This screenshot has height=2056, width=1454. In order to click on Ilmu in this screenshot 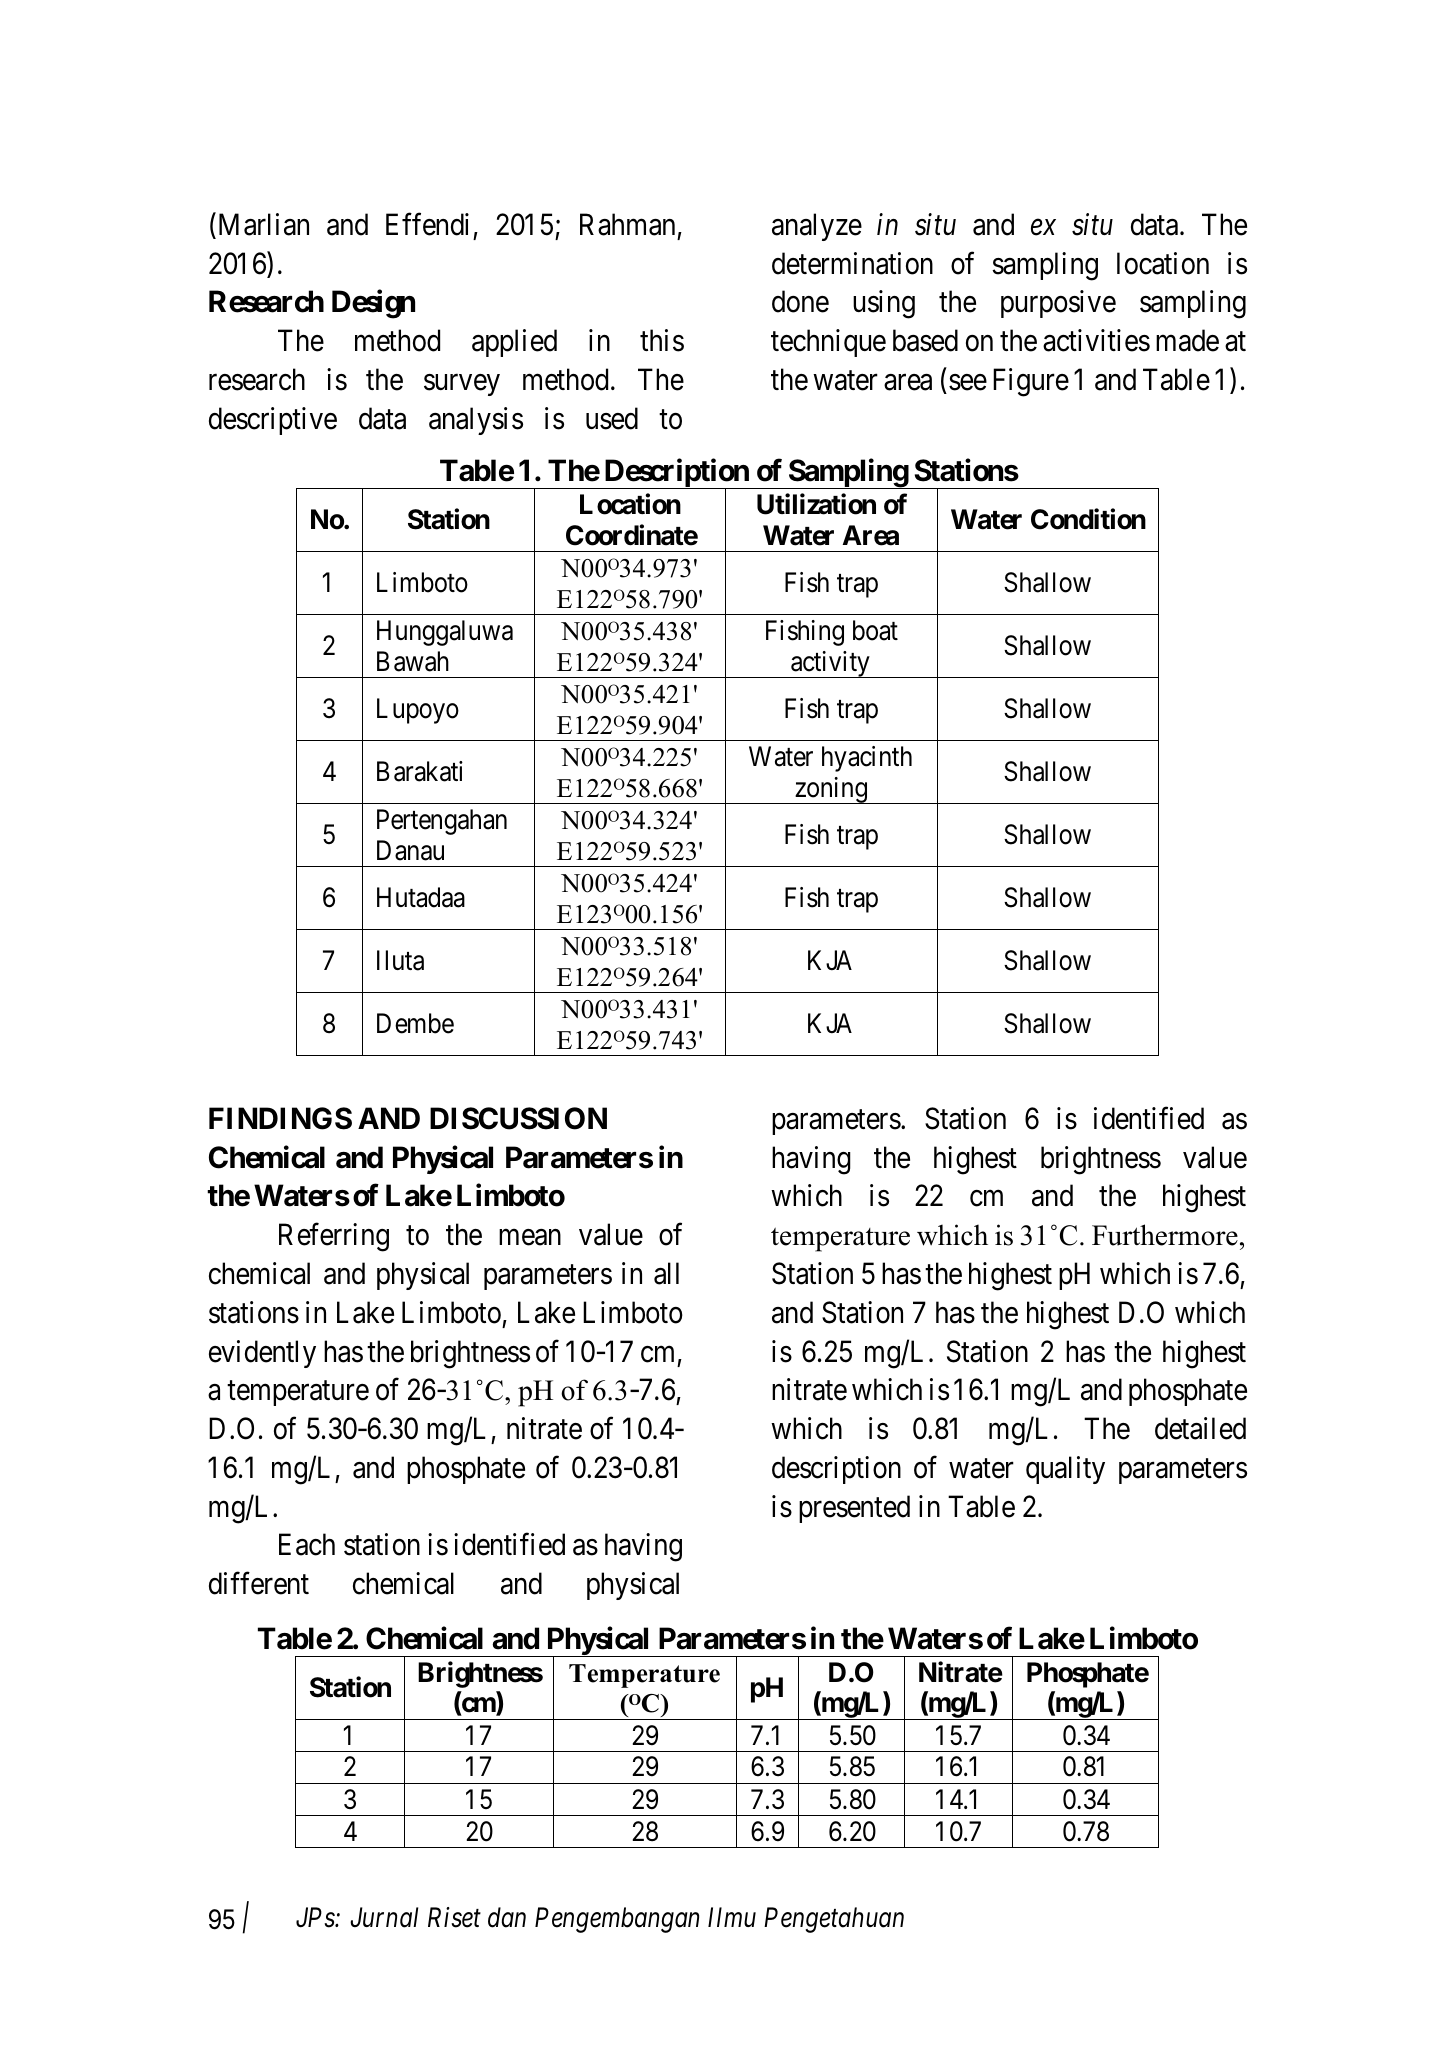, I will do `click(732, 1917)`.
